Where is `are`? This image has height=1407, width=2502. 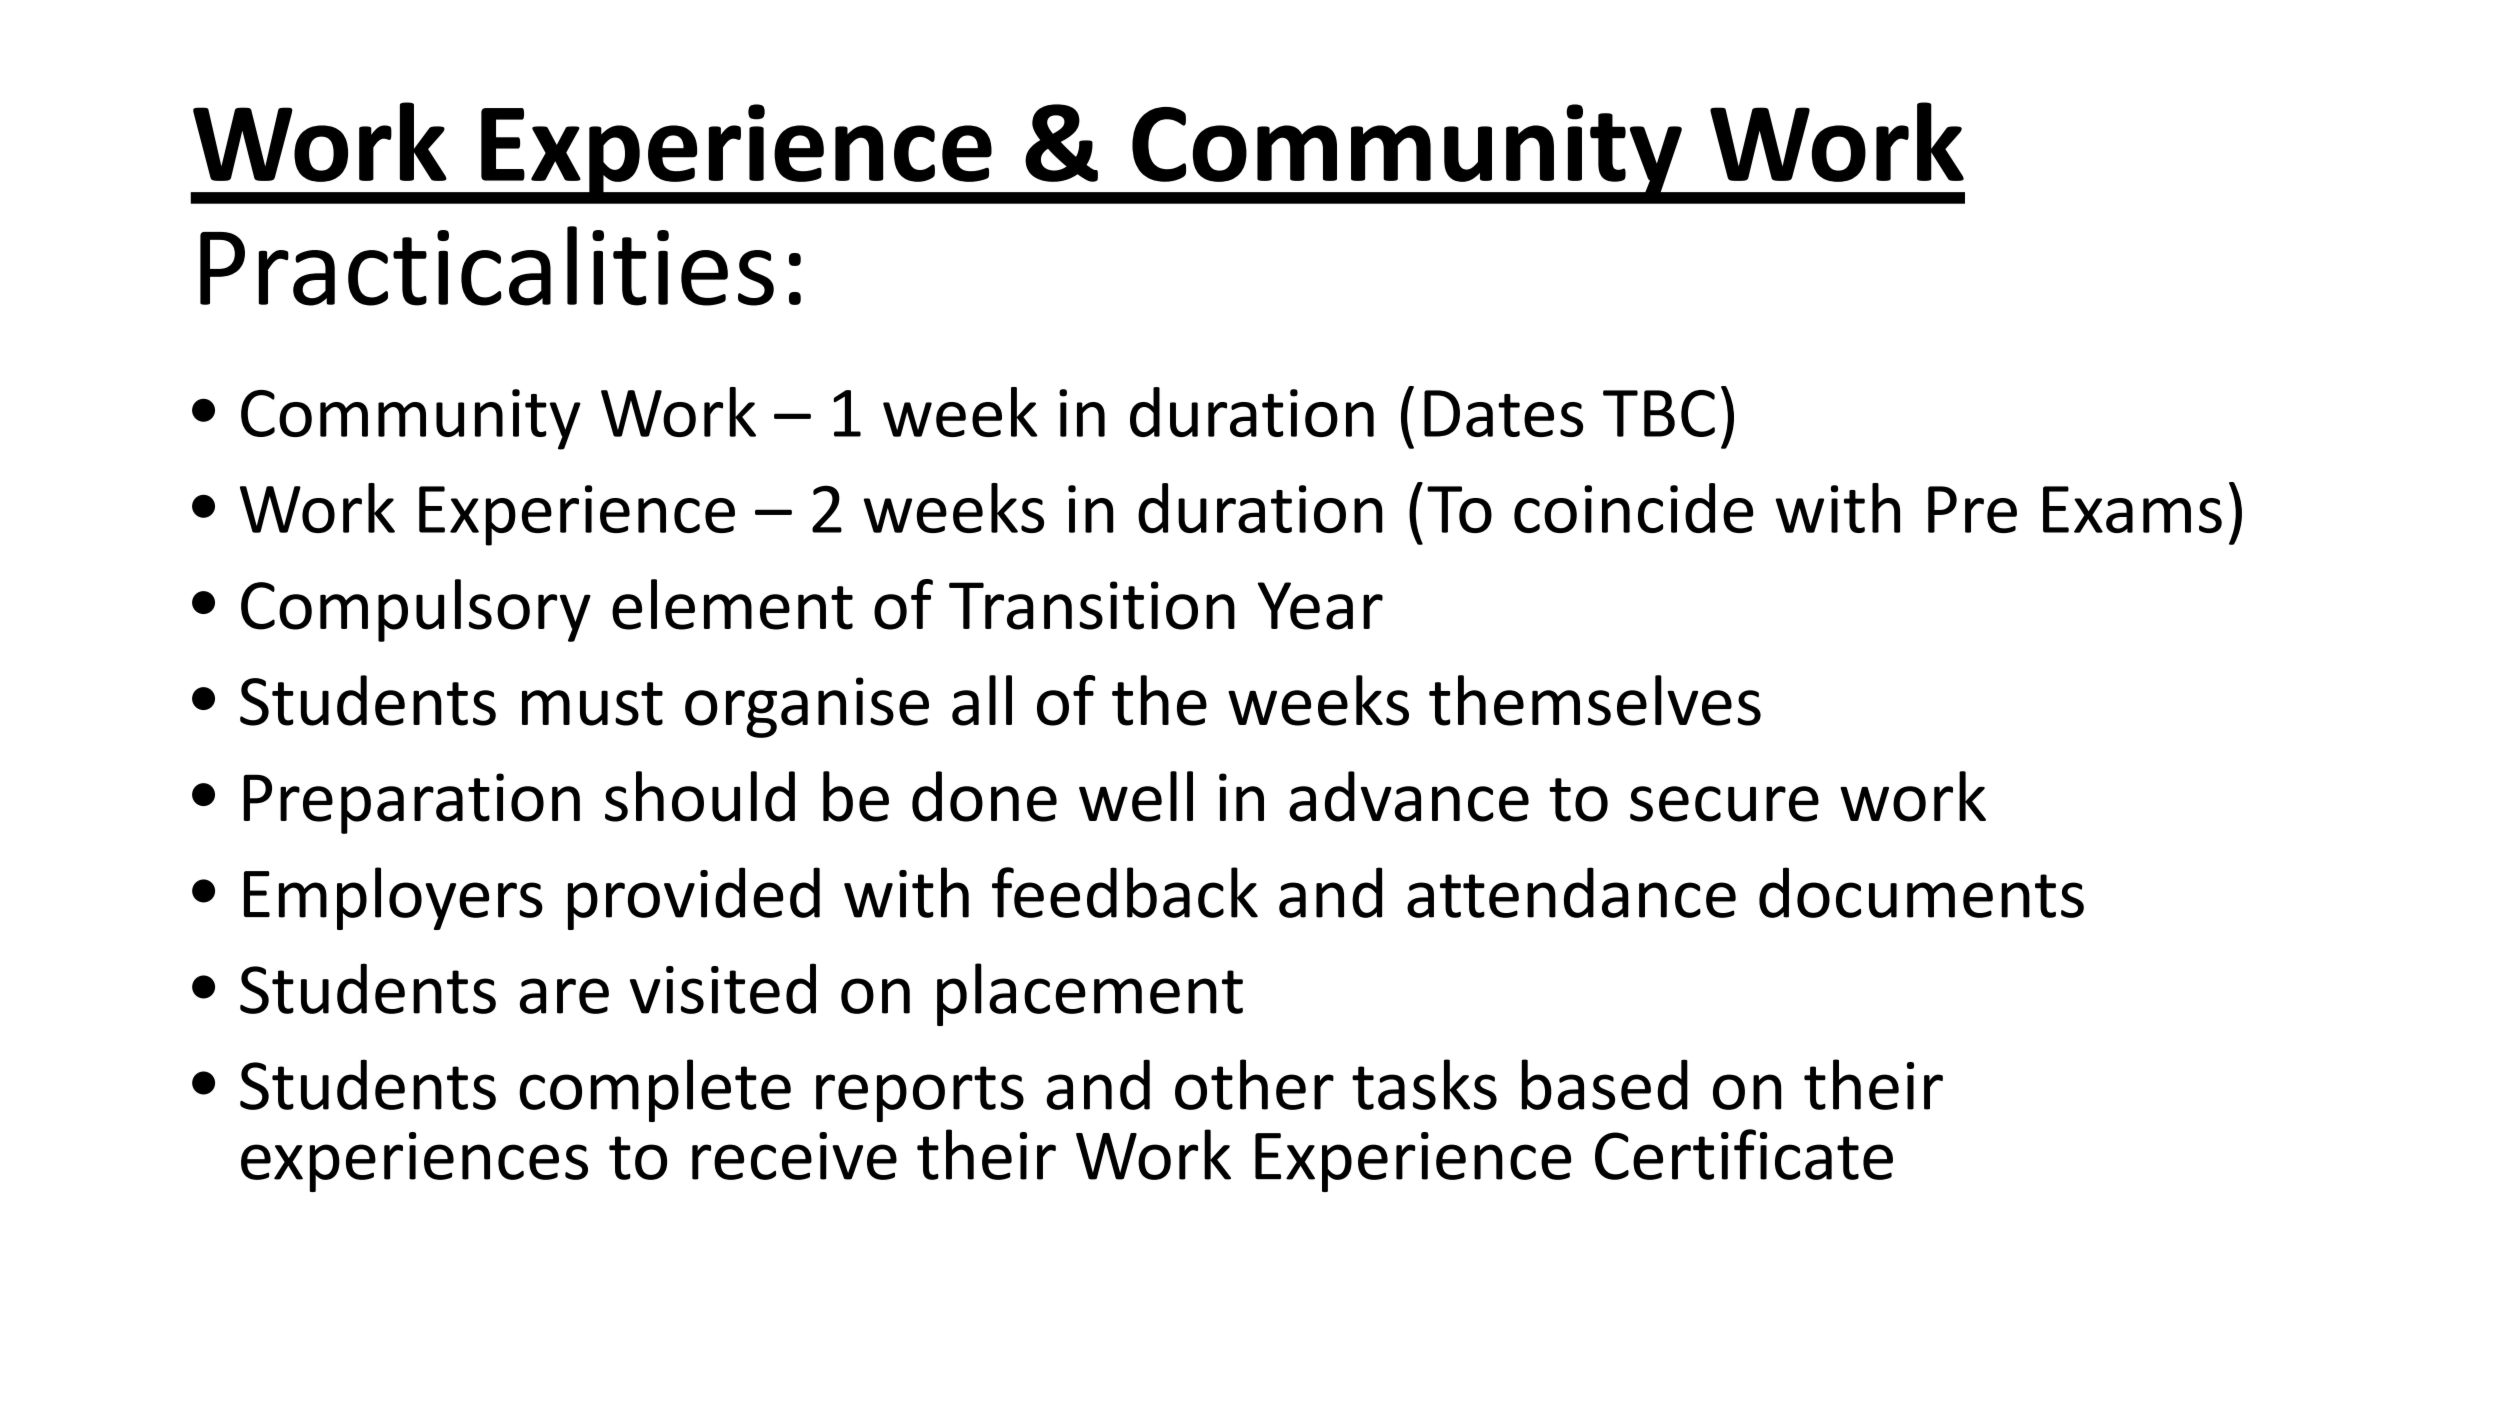
are is located at coordinates (564, 996).
